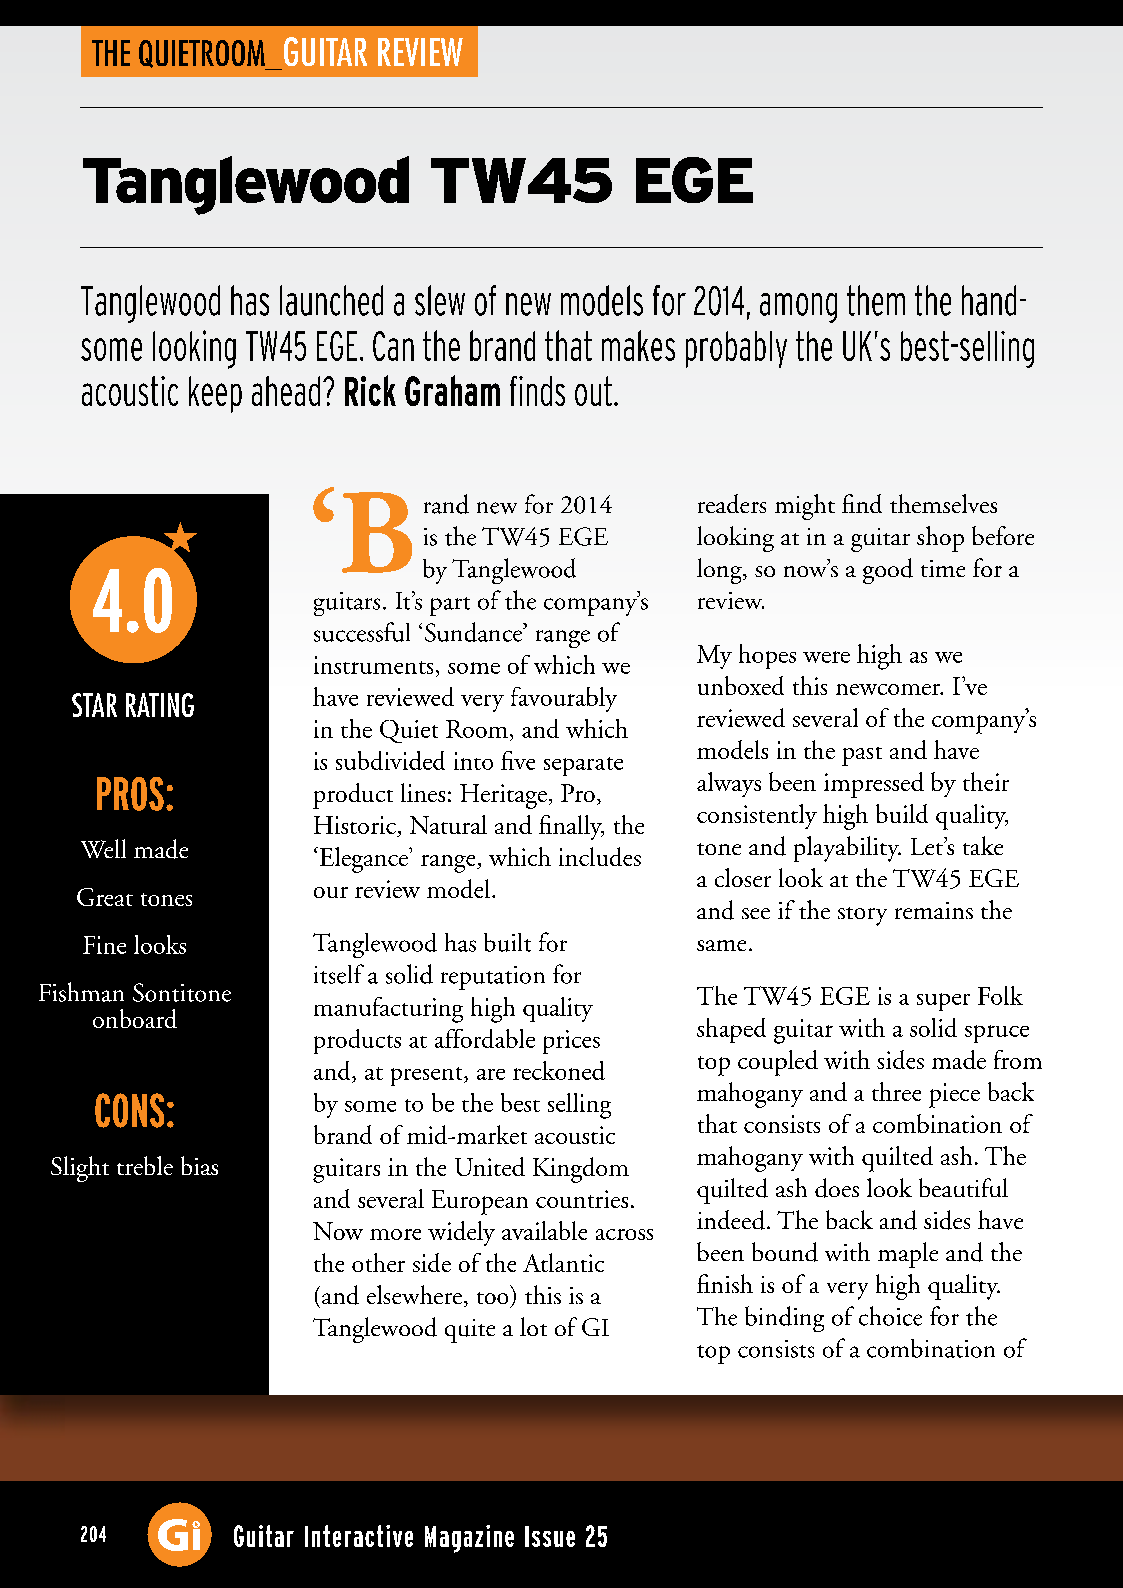  What do you see at coordinates (105, 897) in the page?
I see `Great` at bounding box center [105, 897].
